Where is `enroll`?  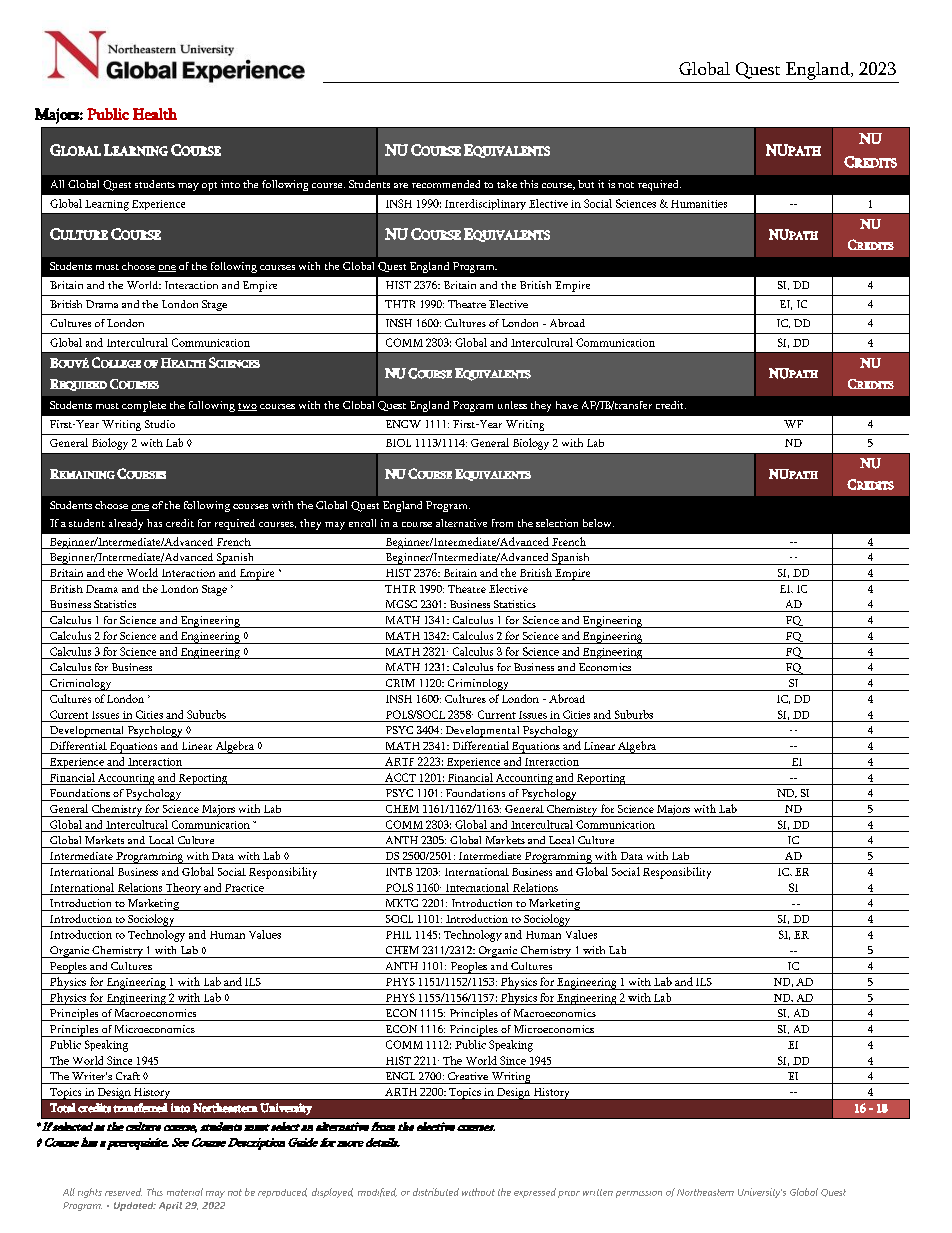 enroll is located at coordinates (362, 523).
